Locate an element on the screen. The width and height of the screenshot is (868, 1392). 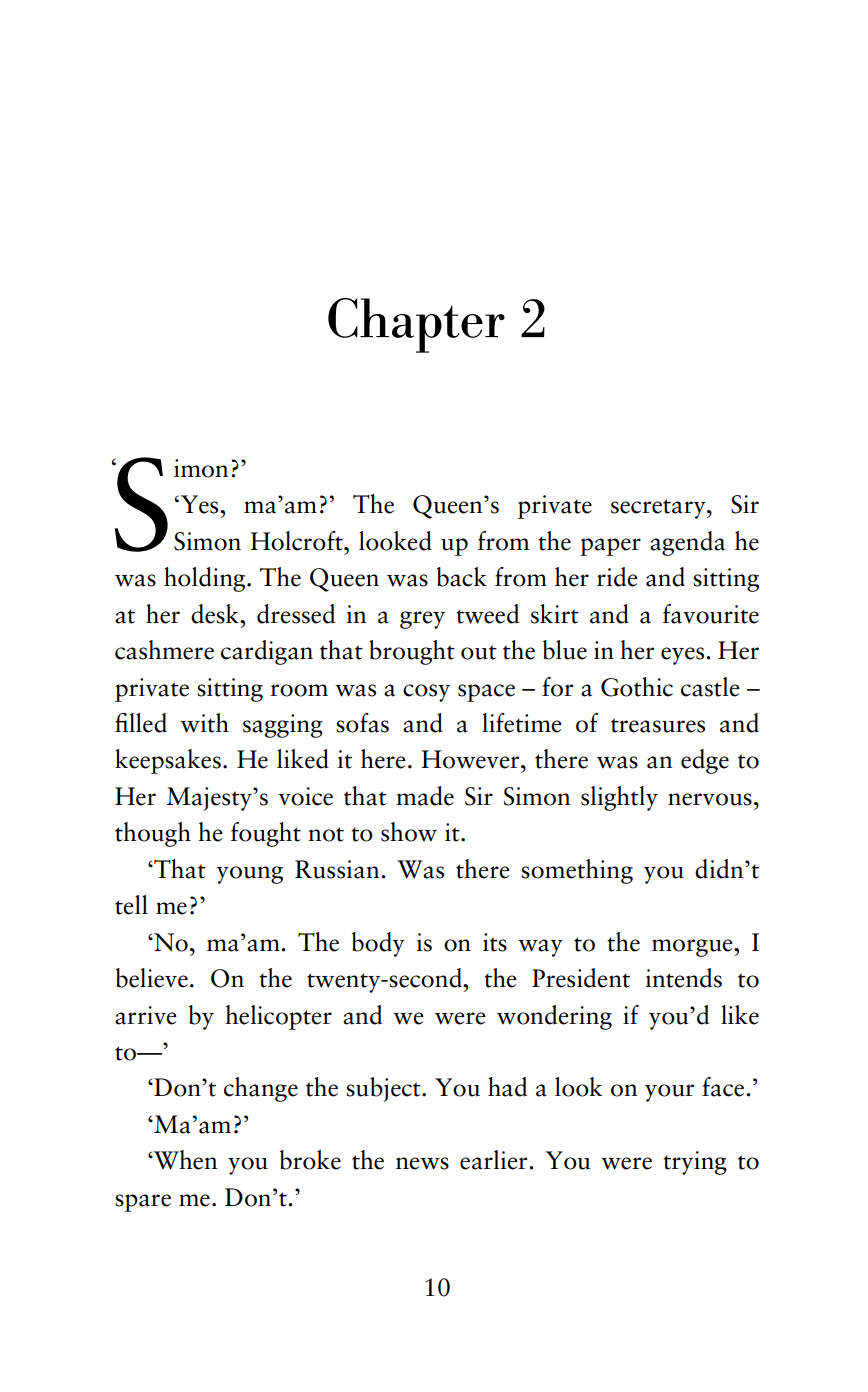
agenda is located at coordinates (687, 543).
